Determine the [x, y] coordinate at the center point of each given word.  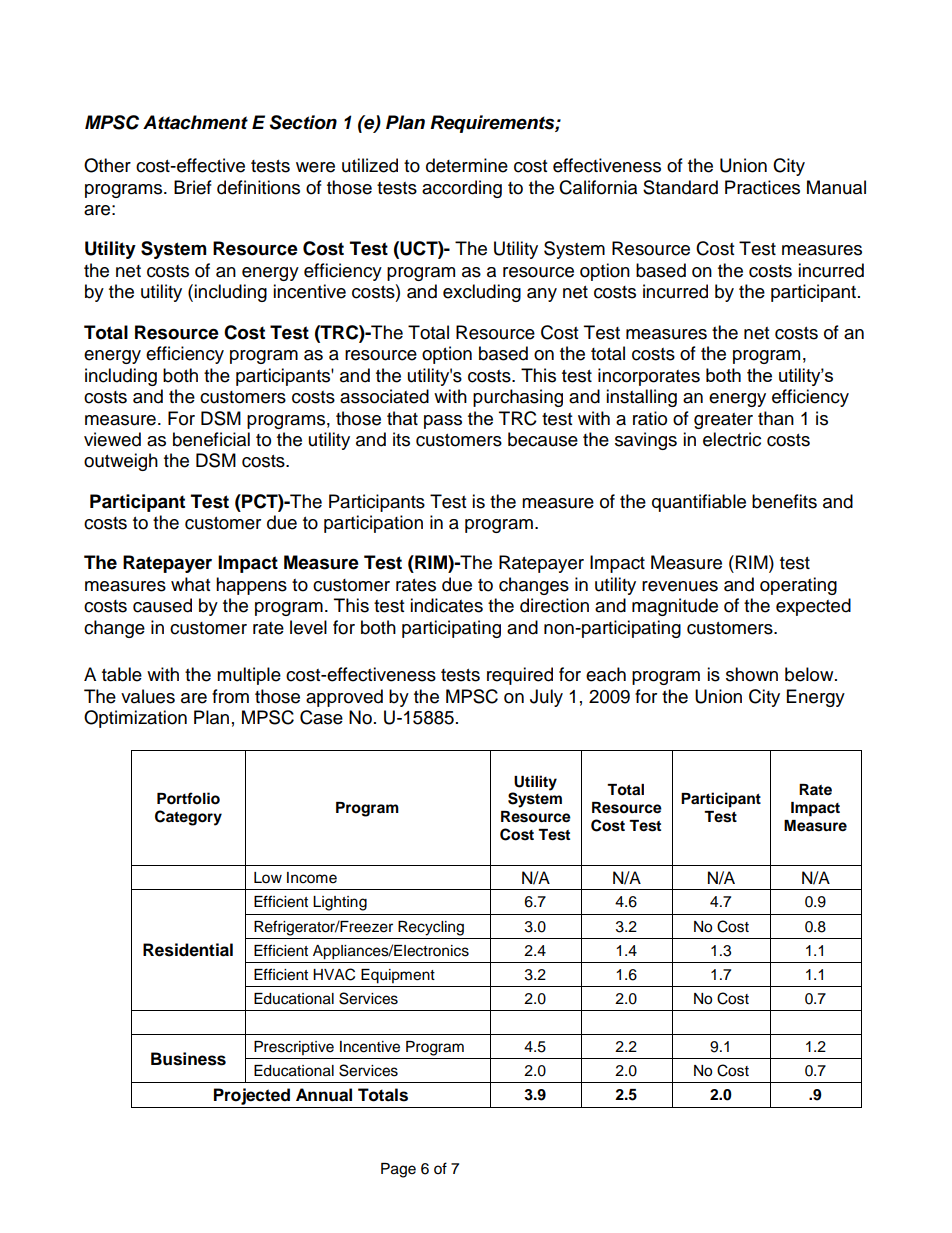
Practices [762, 187]
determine [467, 165]
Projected [252, 1096]
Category [188, 818]
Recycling [431, 928]
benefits [784, 501]
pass [443, 422]
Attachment [195, 122]
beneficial [211, 439]
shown [752, 674]
